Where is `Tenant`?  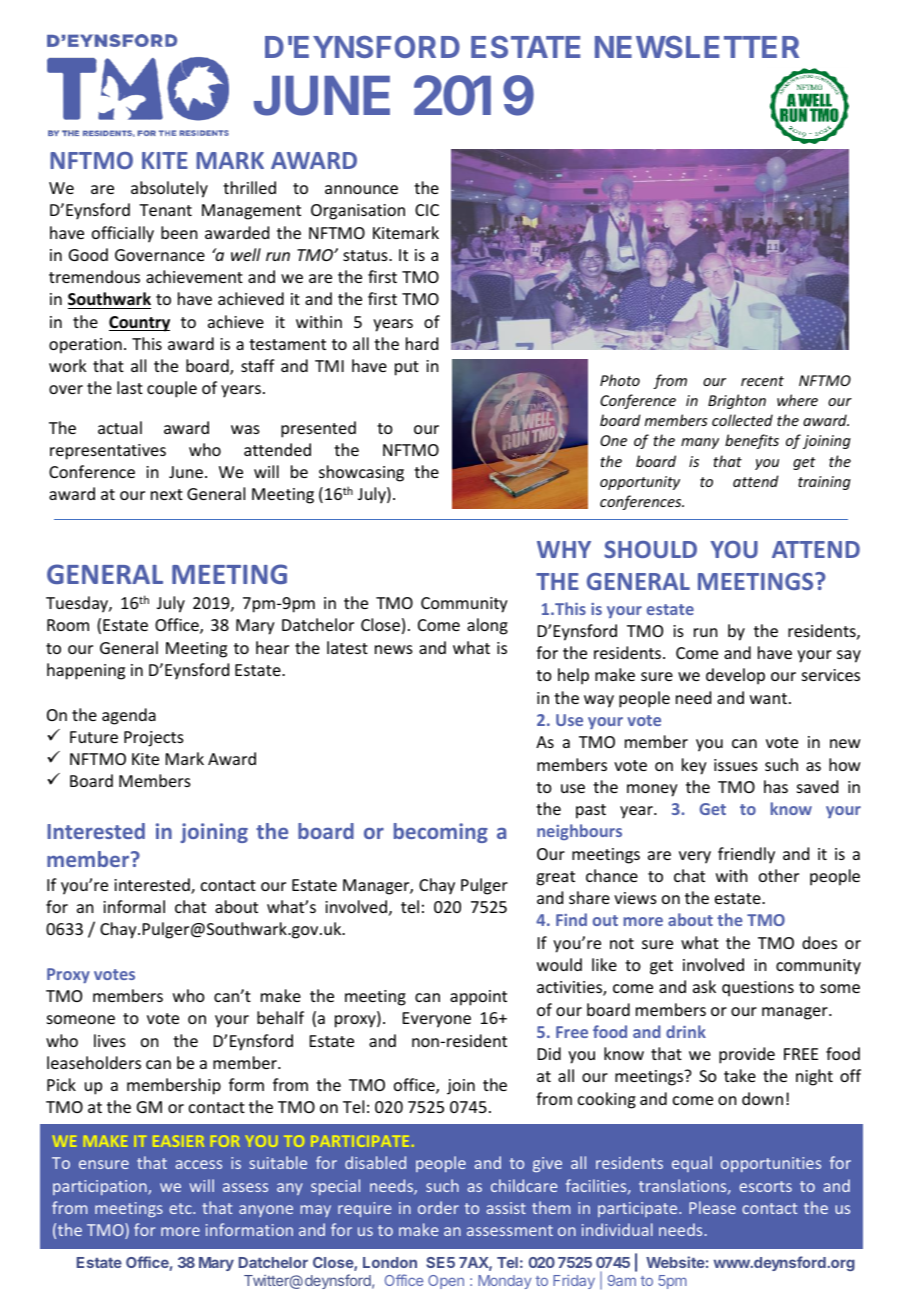
Tenant is located at coordinates (165, 210).
